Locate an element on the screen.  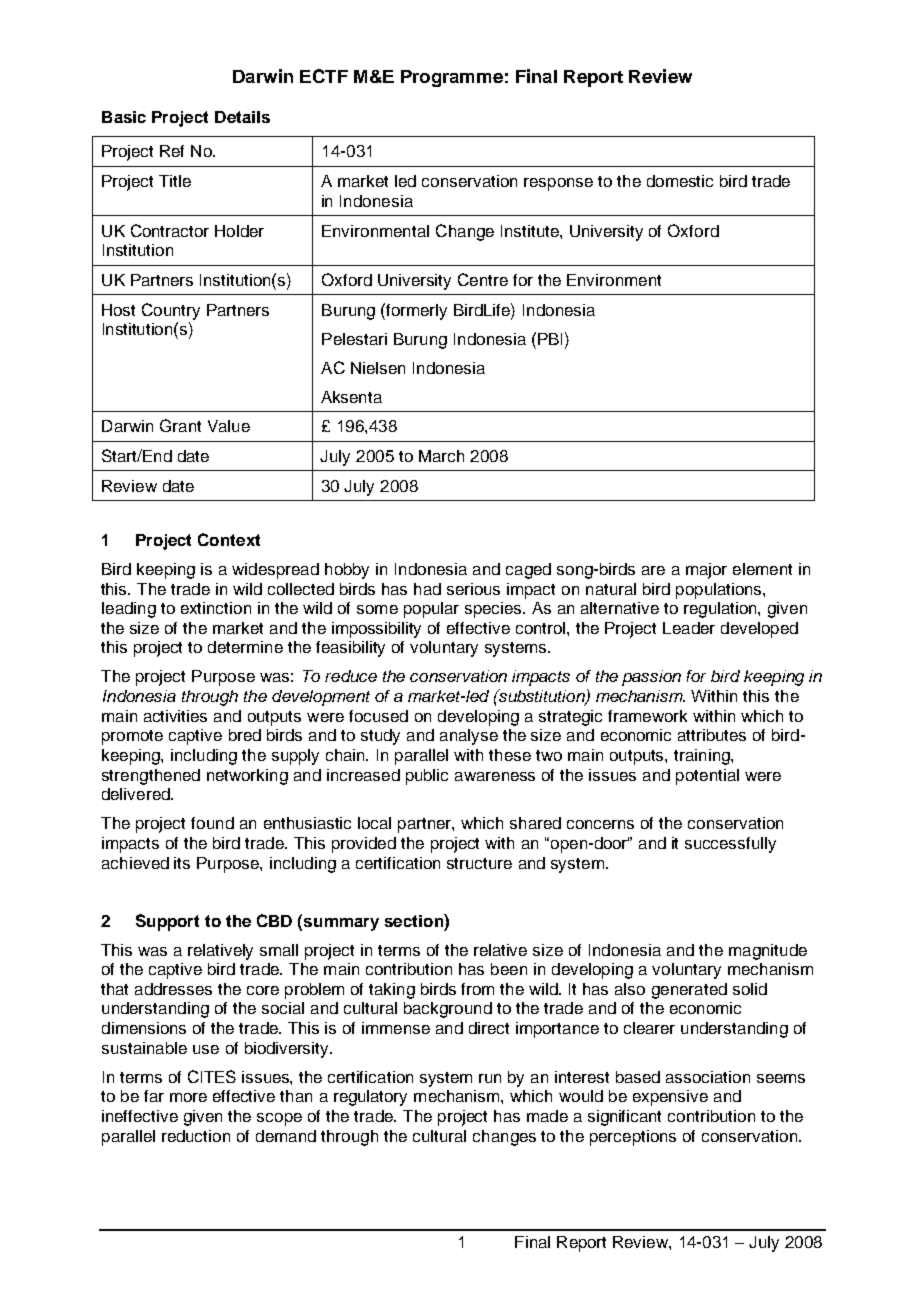
regulatory is located at coordinates (370, 1098).
